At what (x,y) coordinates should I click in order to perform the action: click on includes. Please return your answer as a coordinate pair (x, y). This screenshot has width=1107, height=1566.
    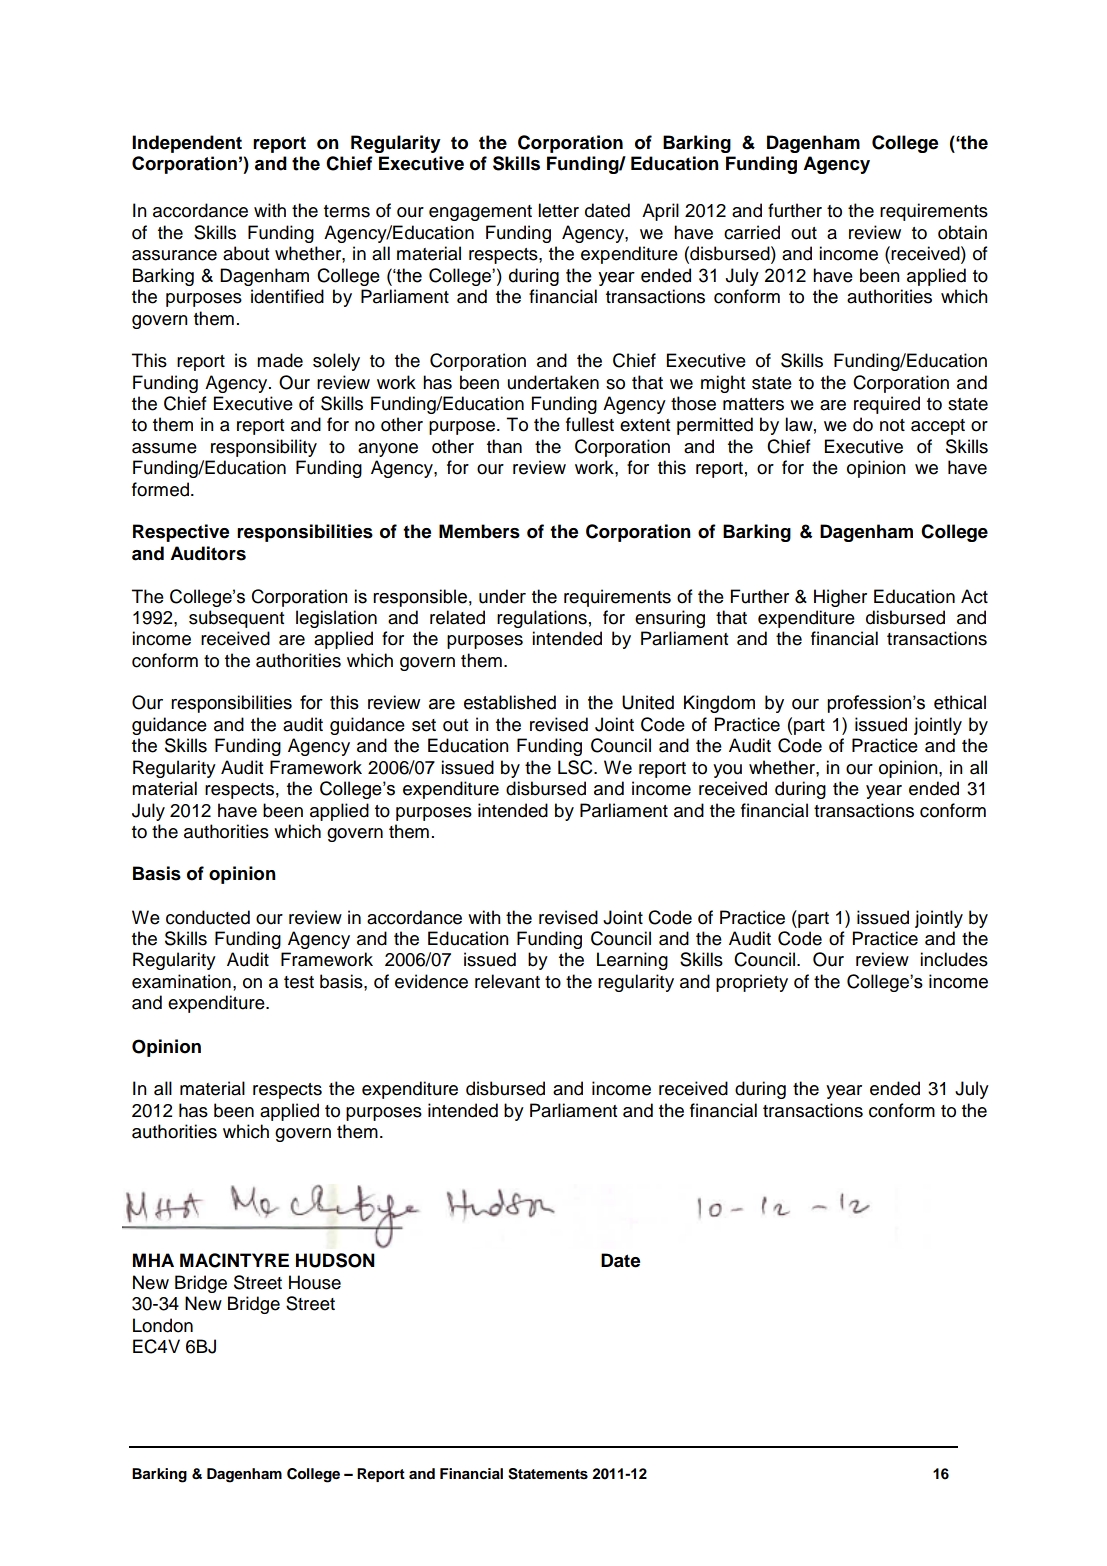
    Looking at the image, I should click on (954, 959).
